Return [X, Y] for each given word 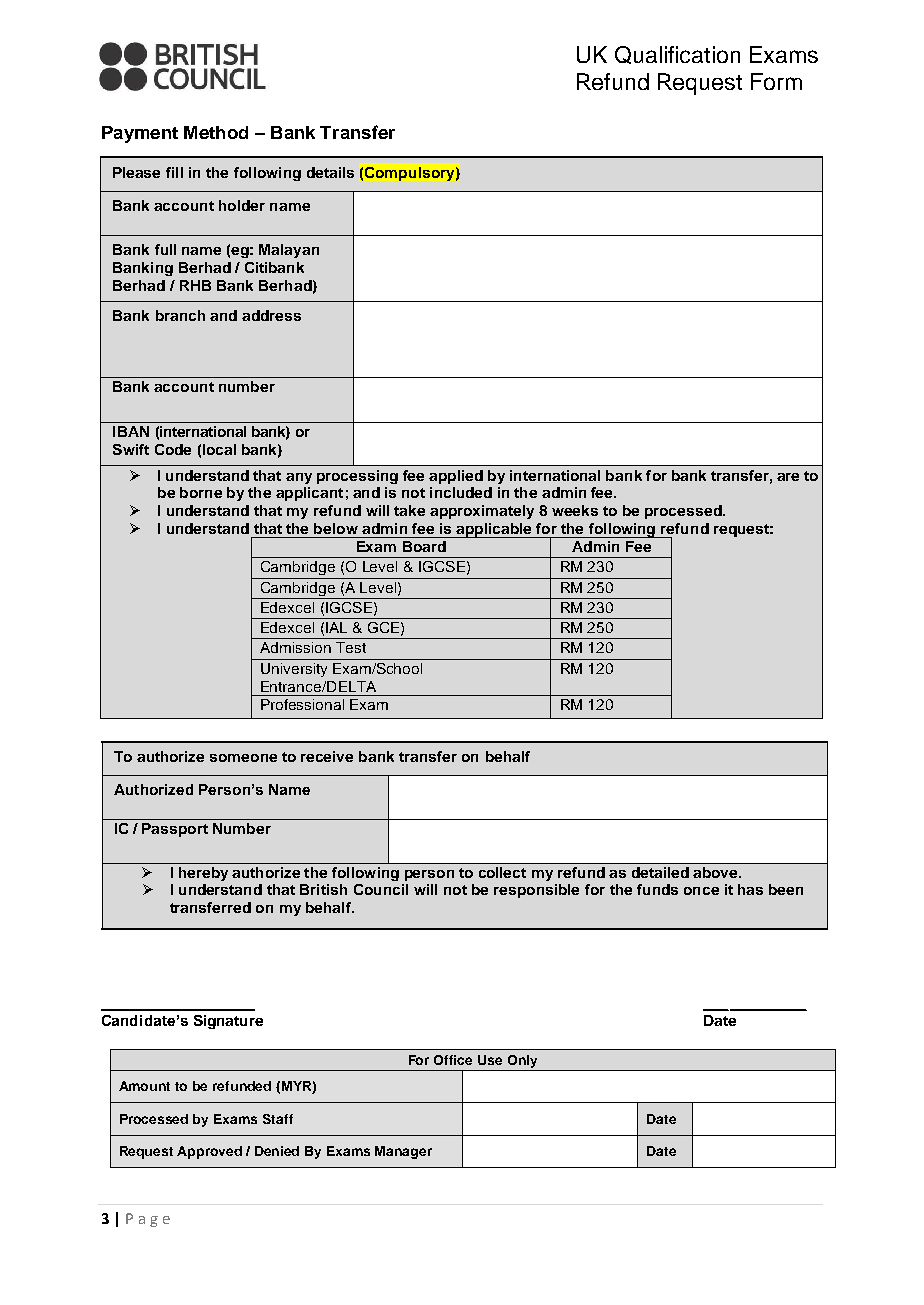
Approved [209, 1152]
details [330, 172]
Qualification [677, 55]
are [788, 477]
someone [243, 758]
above [716, 872]
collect [502, 872]
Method [216, 132]
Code [173, 449]
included [461, 492]
